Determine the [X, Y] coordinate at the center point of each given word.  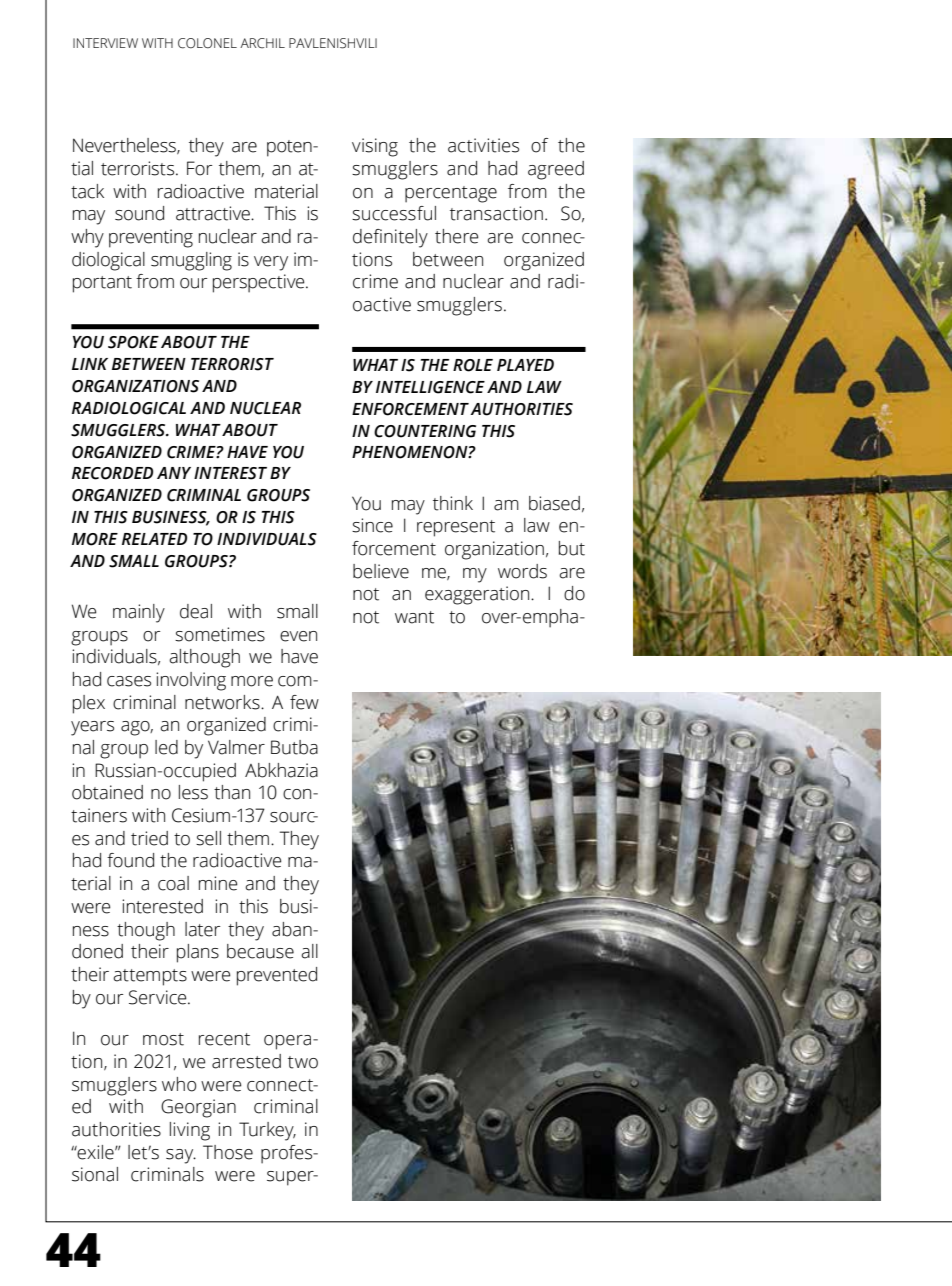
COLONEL [207, 43]
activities [483, 145]
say [181, 1156]
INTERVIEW [105, 43]
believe [381, 571]
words [522, 571]
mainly [139, 613]
